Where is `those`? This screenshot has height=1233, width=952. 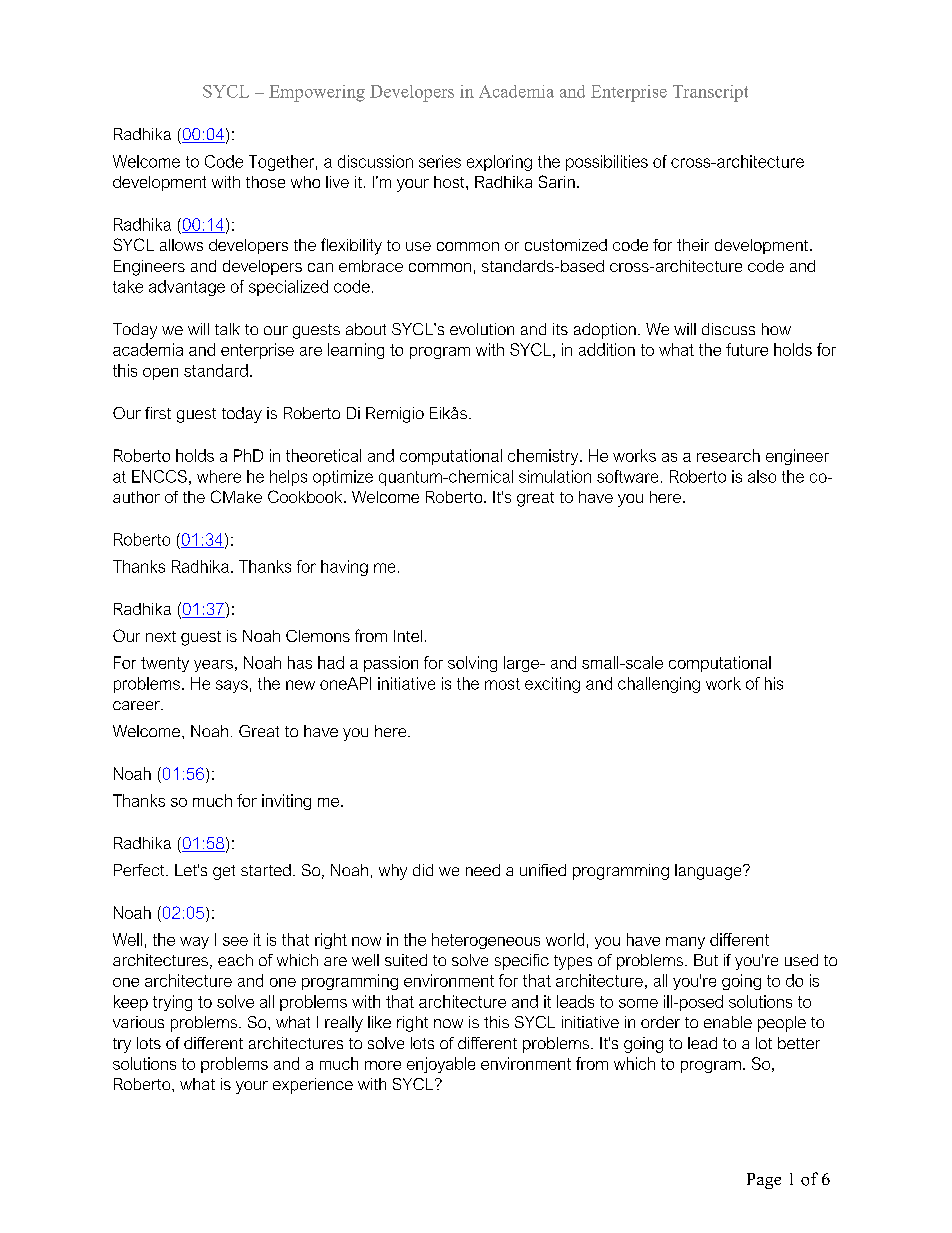 those is located at coordinates (265, 182).
